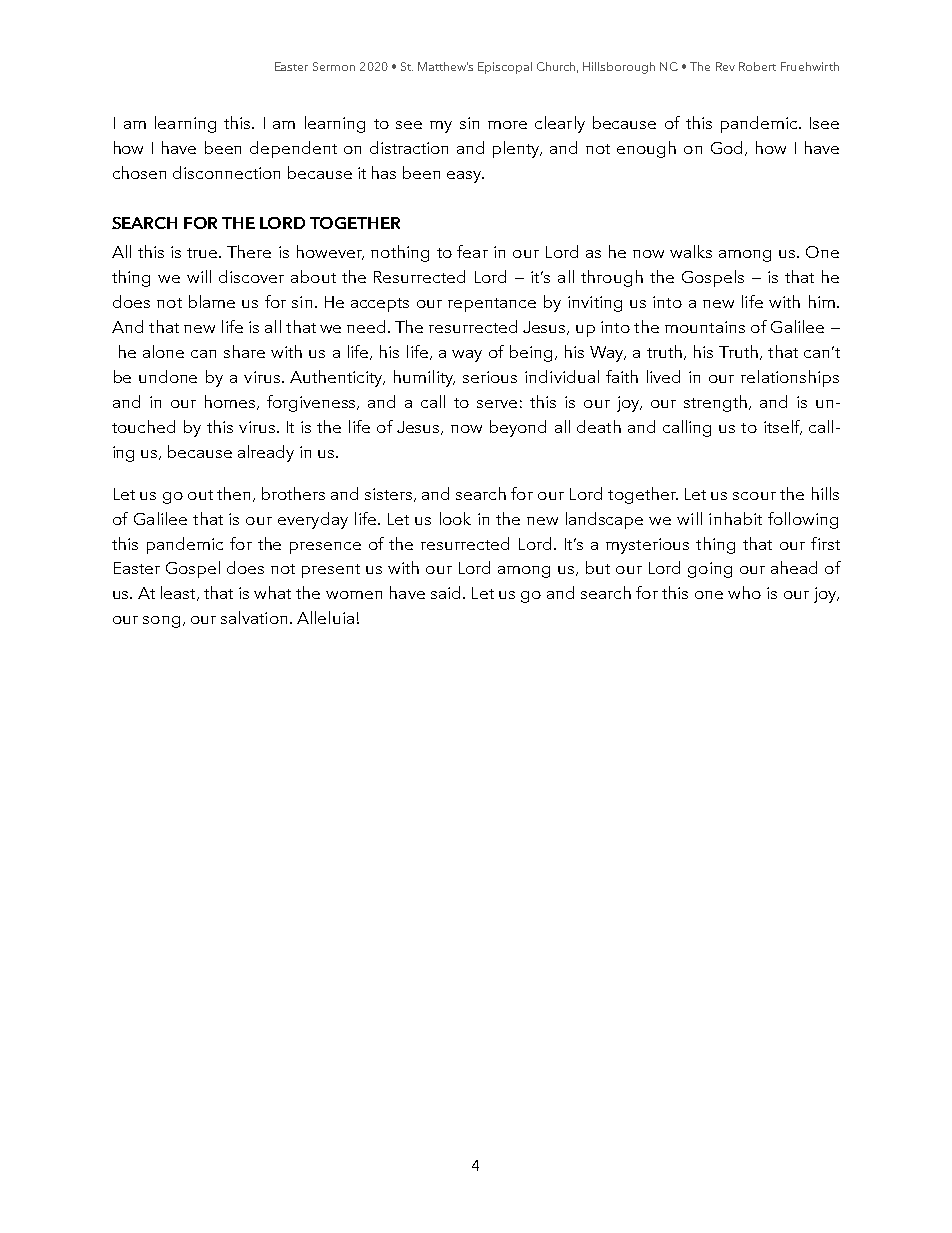  I want to click on said, so click(445, 592).
